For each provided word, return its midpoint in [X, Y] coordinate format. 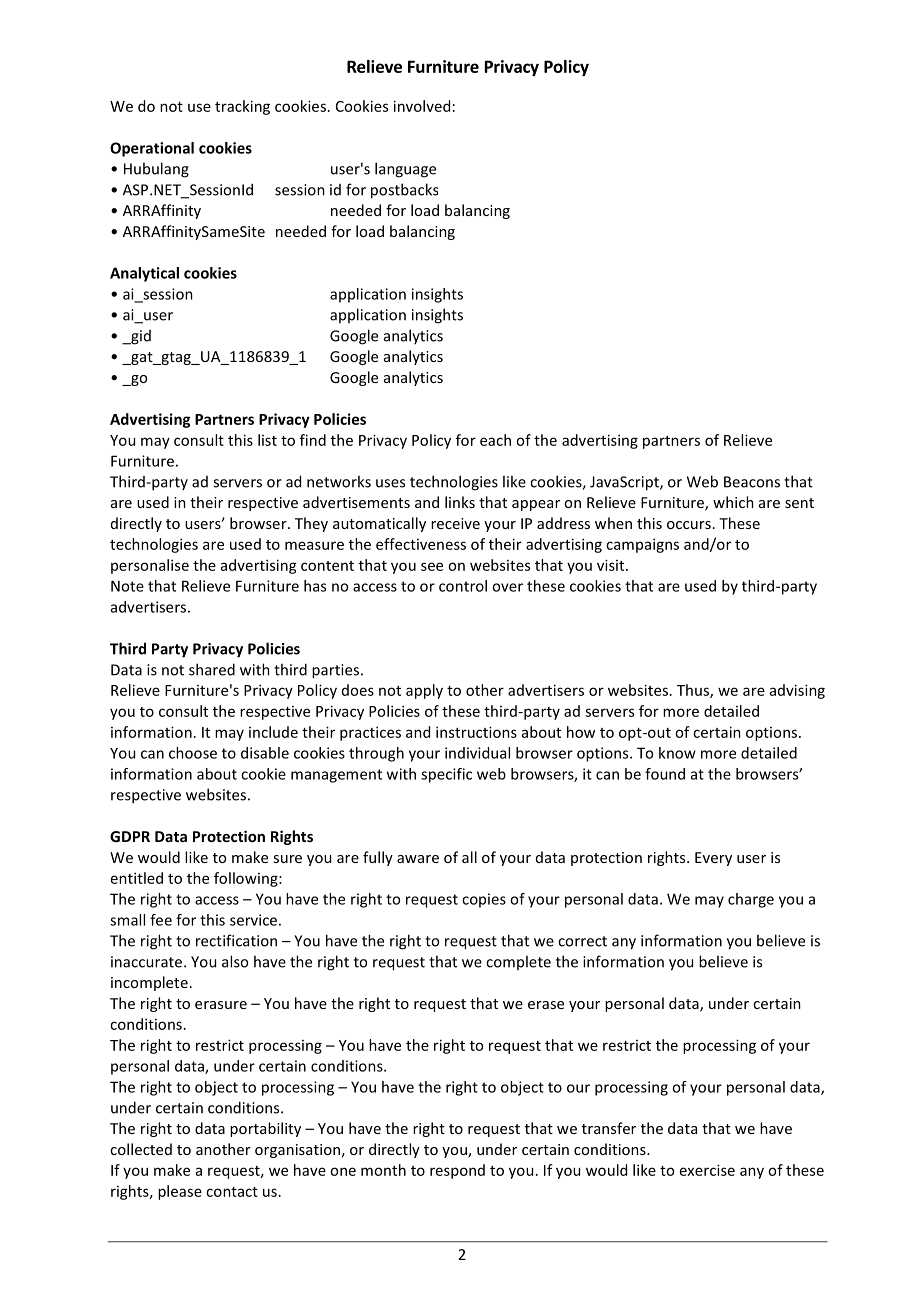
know [677, 753]
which [733, 502]
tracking [242, 107]
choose [193, 753]
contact [232, 1192]
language [405, 170]
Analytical [144, 274]
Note [127, 586]
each [495, 440]
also [235, 961]
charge [751, 900]
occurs [689, 525]
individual [477, 753]
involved [422, 106]
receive [455, 523]
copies [484, 900]
